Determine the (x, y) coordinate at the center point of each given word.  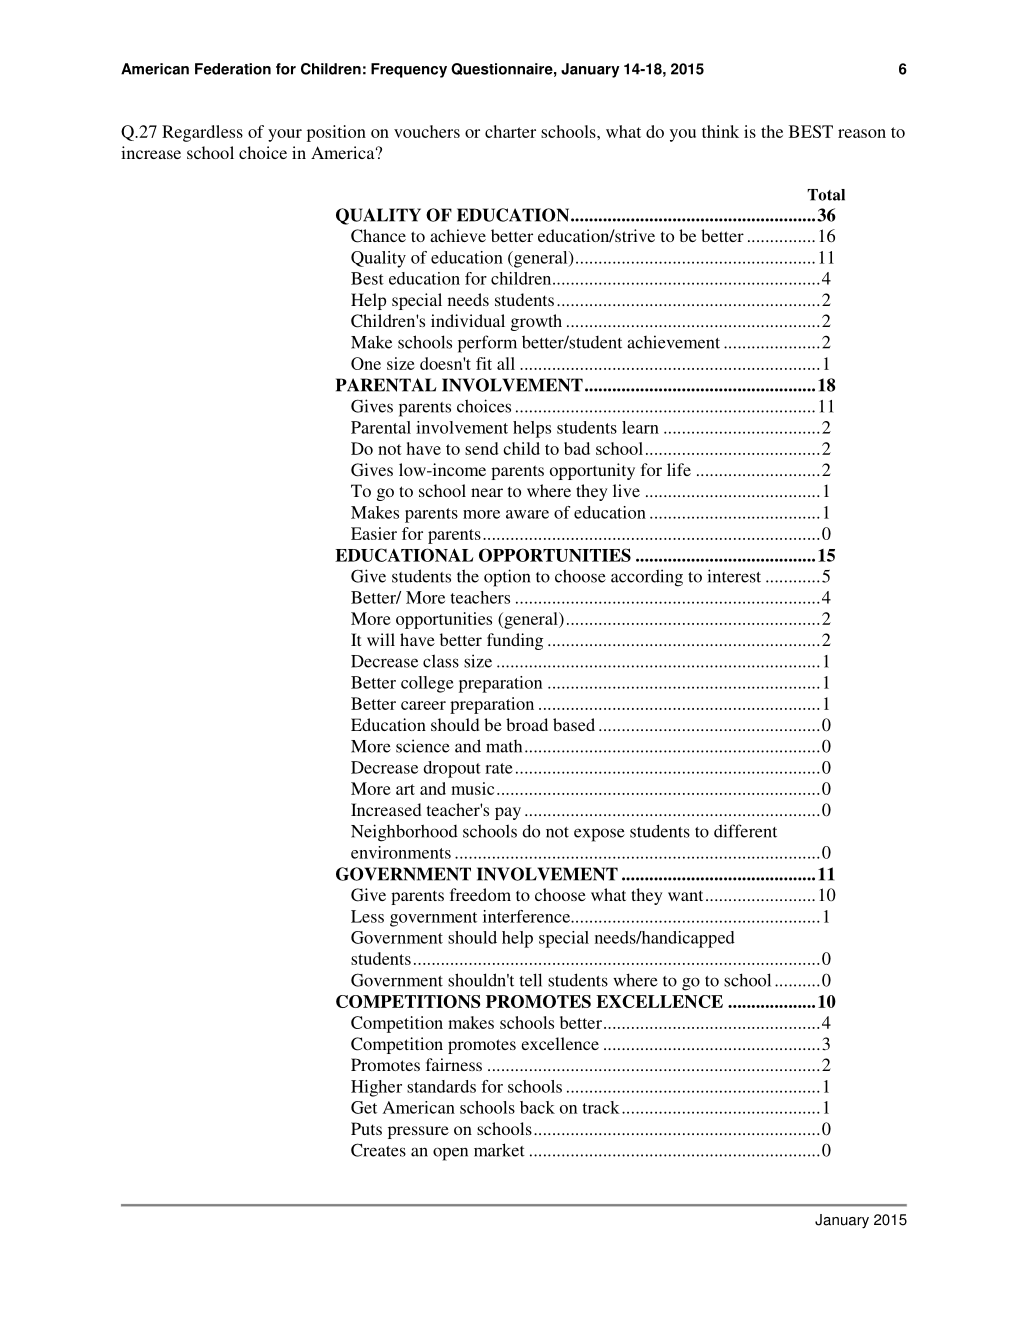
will (381, 639)
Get (364, 1107)
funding (515, 641)
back (537, 1107)
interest (734, 576)
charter (510, 131)
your (285, 135)
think (720, 131)
